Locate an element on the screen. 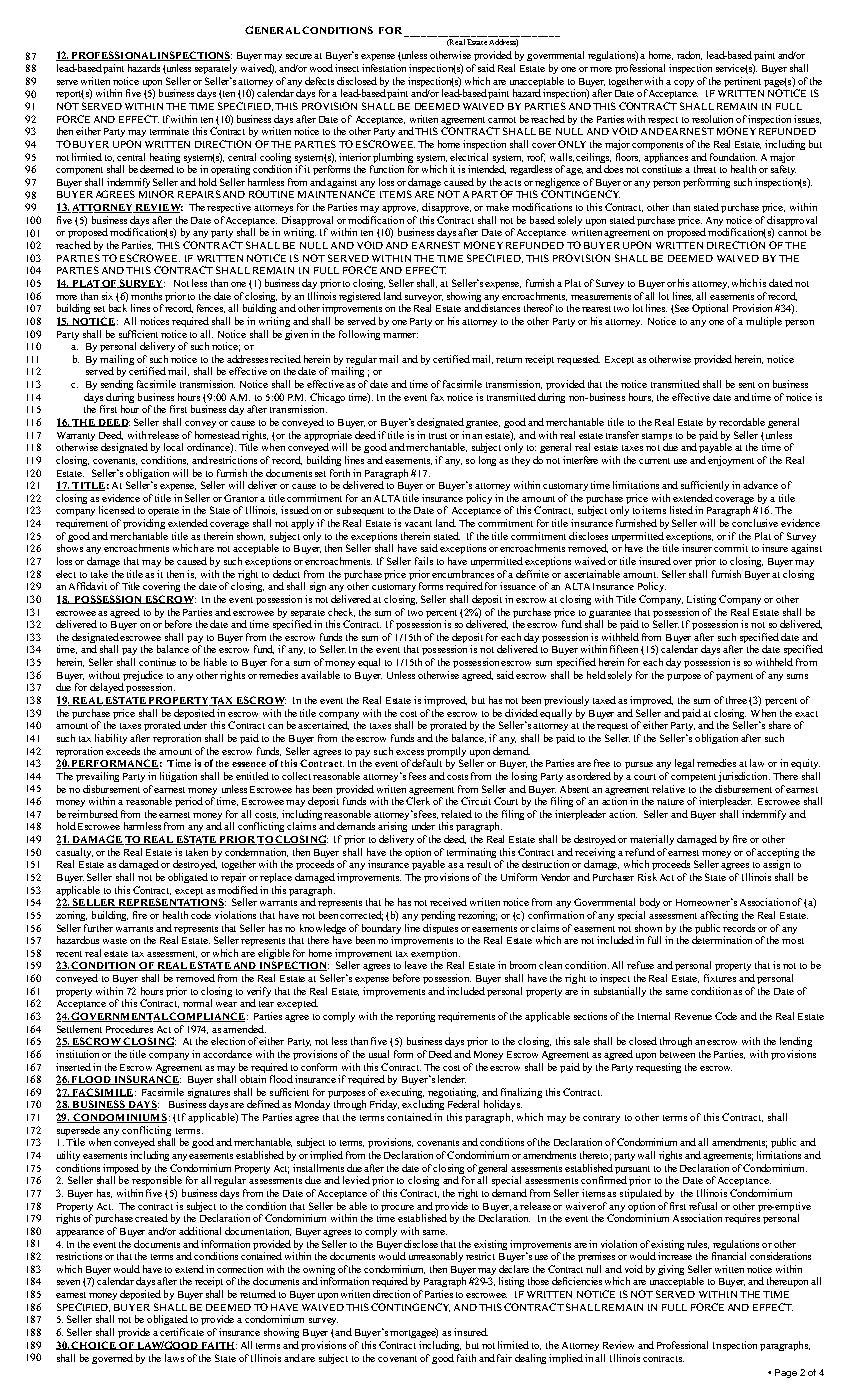 This screenshot has height=1400, width=849. resolution is located at coordinates (712, 119).
